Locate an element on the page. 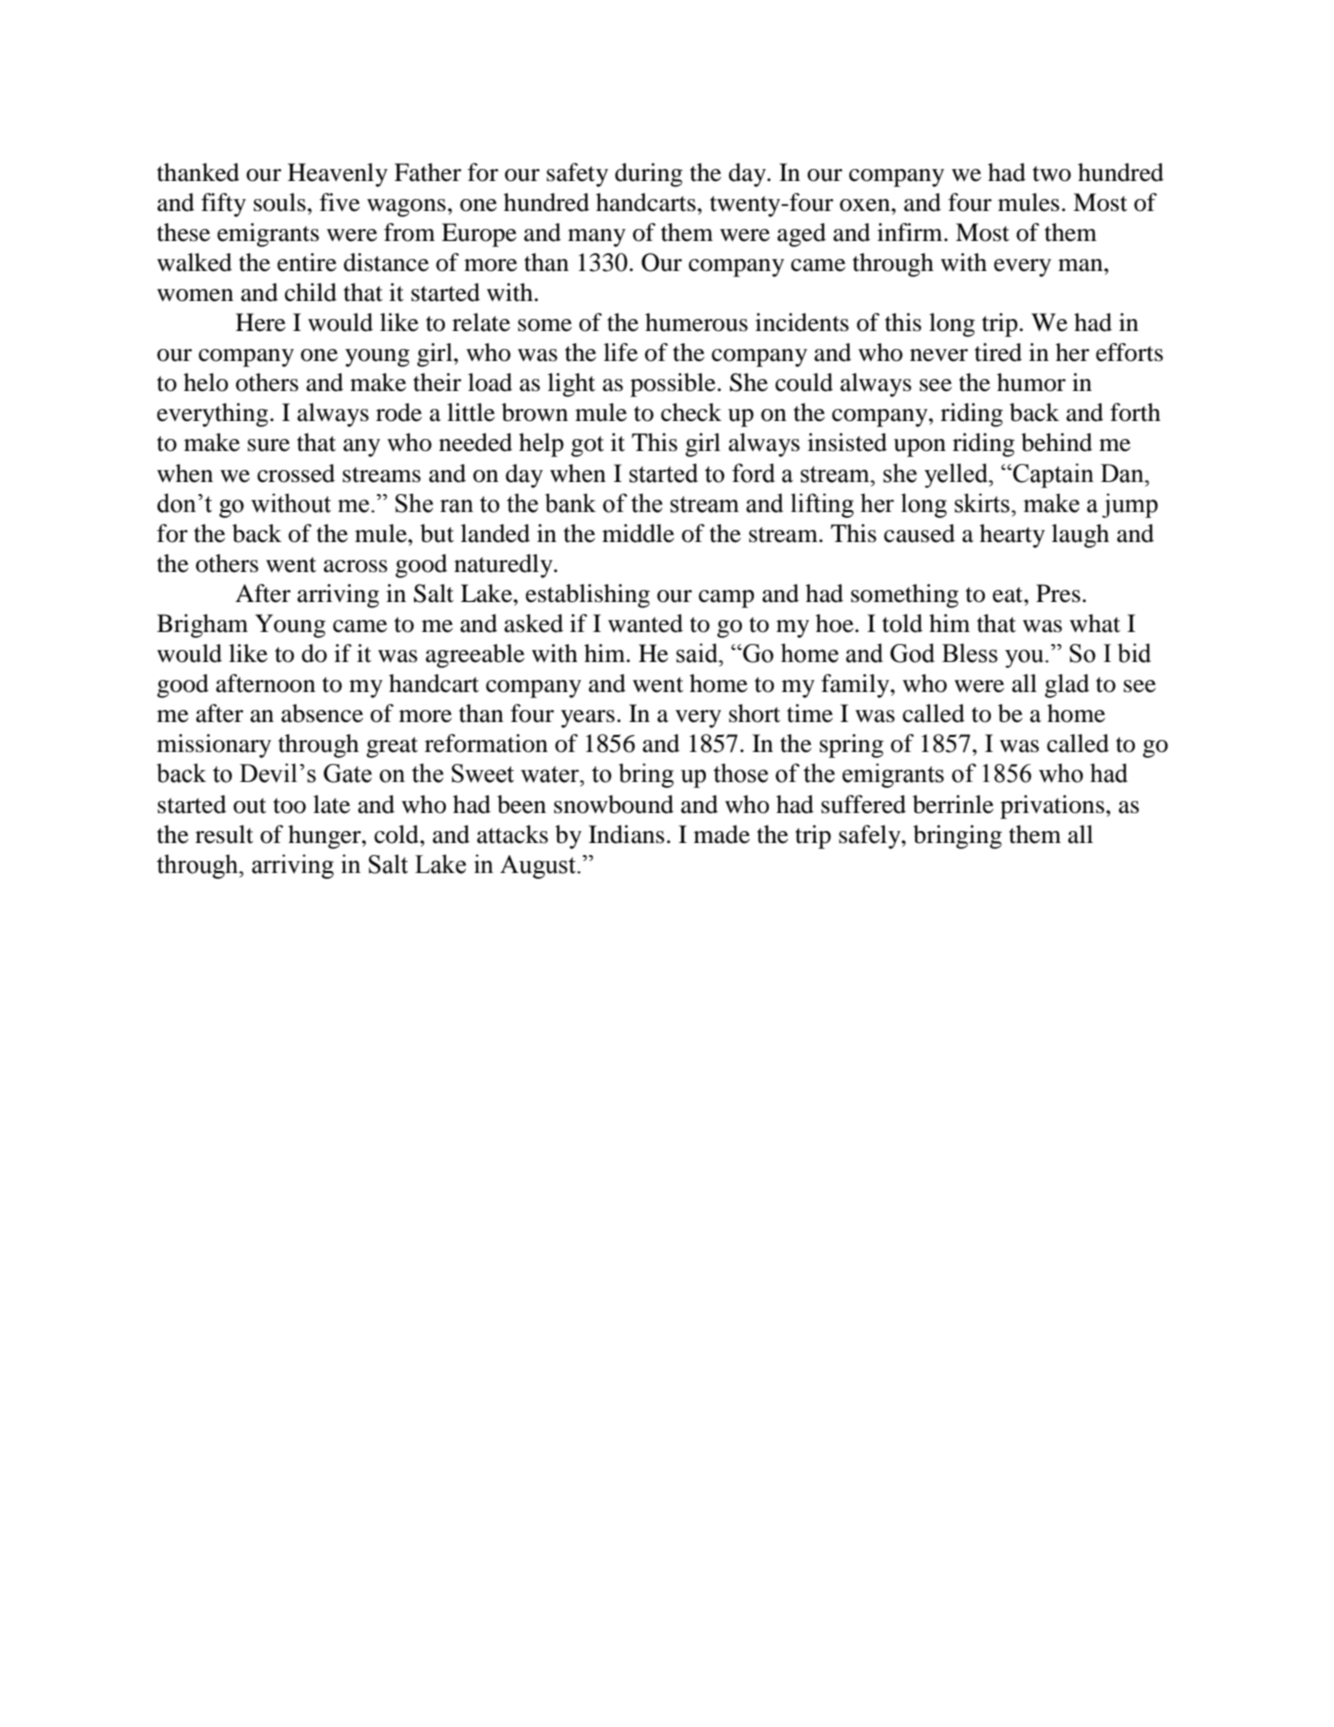  two is located at coordinates (1052, 174).
